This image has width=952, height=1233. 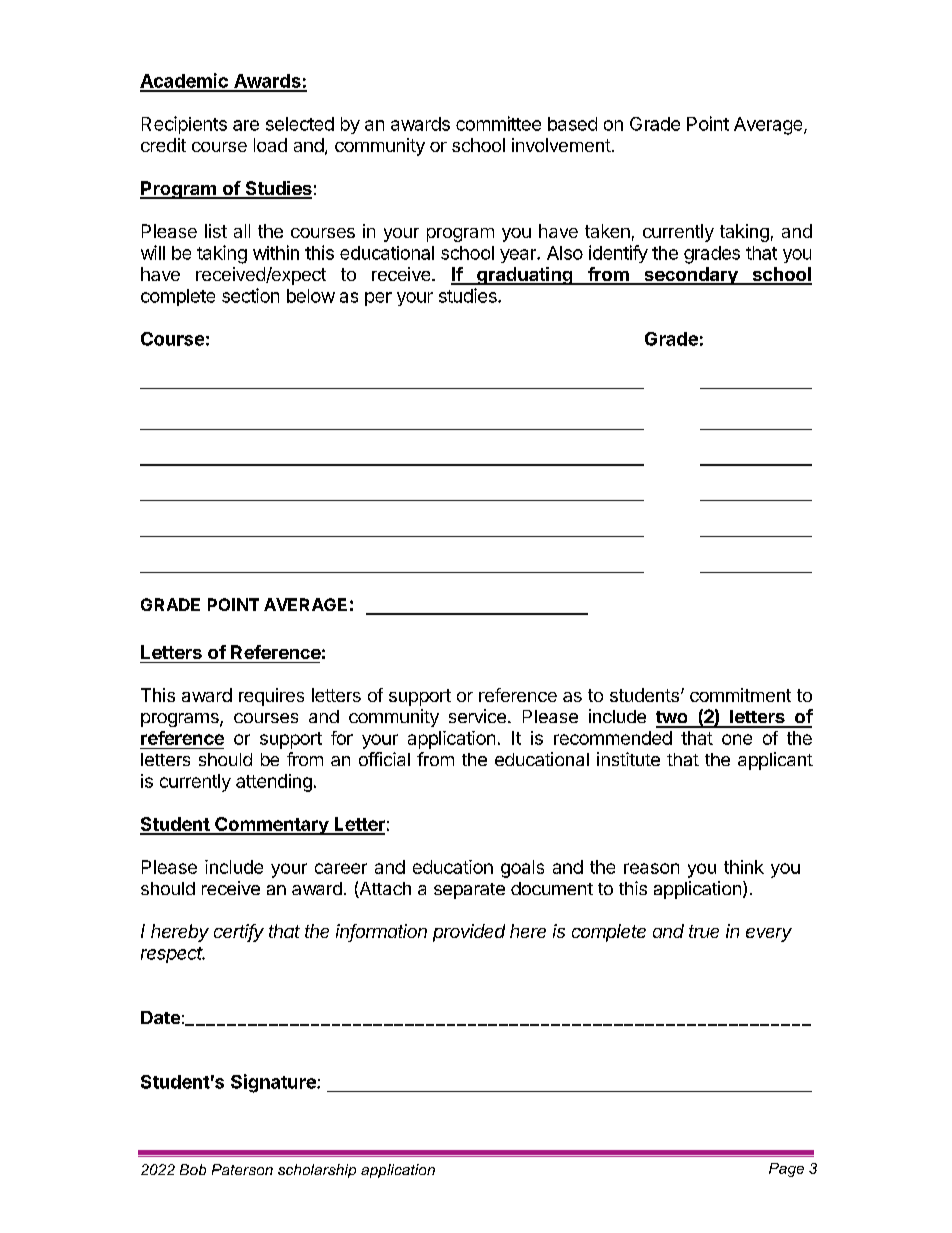 I want to click on committee, so click(x=498, y=123).
